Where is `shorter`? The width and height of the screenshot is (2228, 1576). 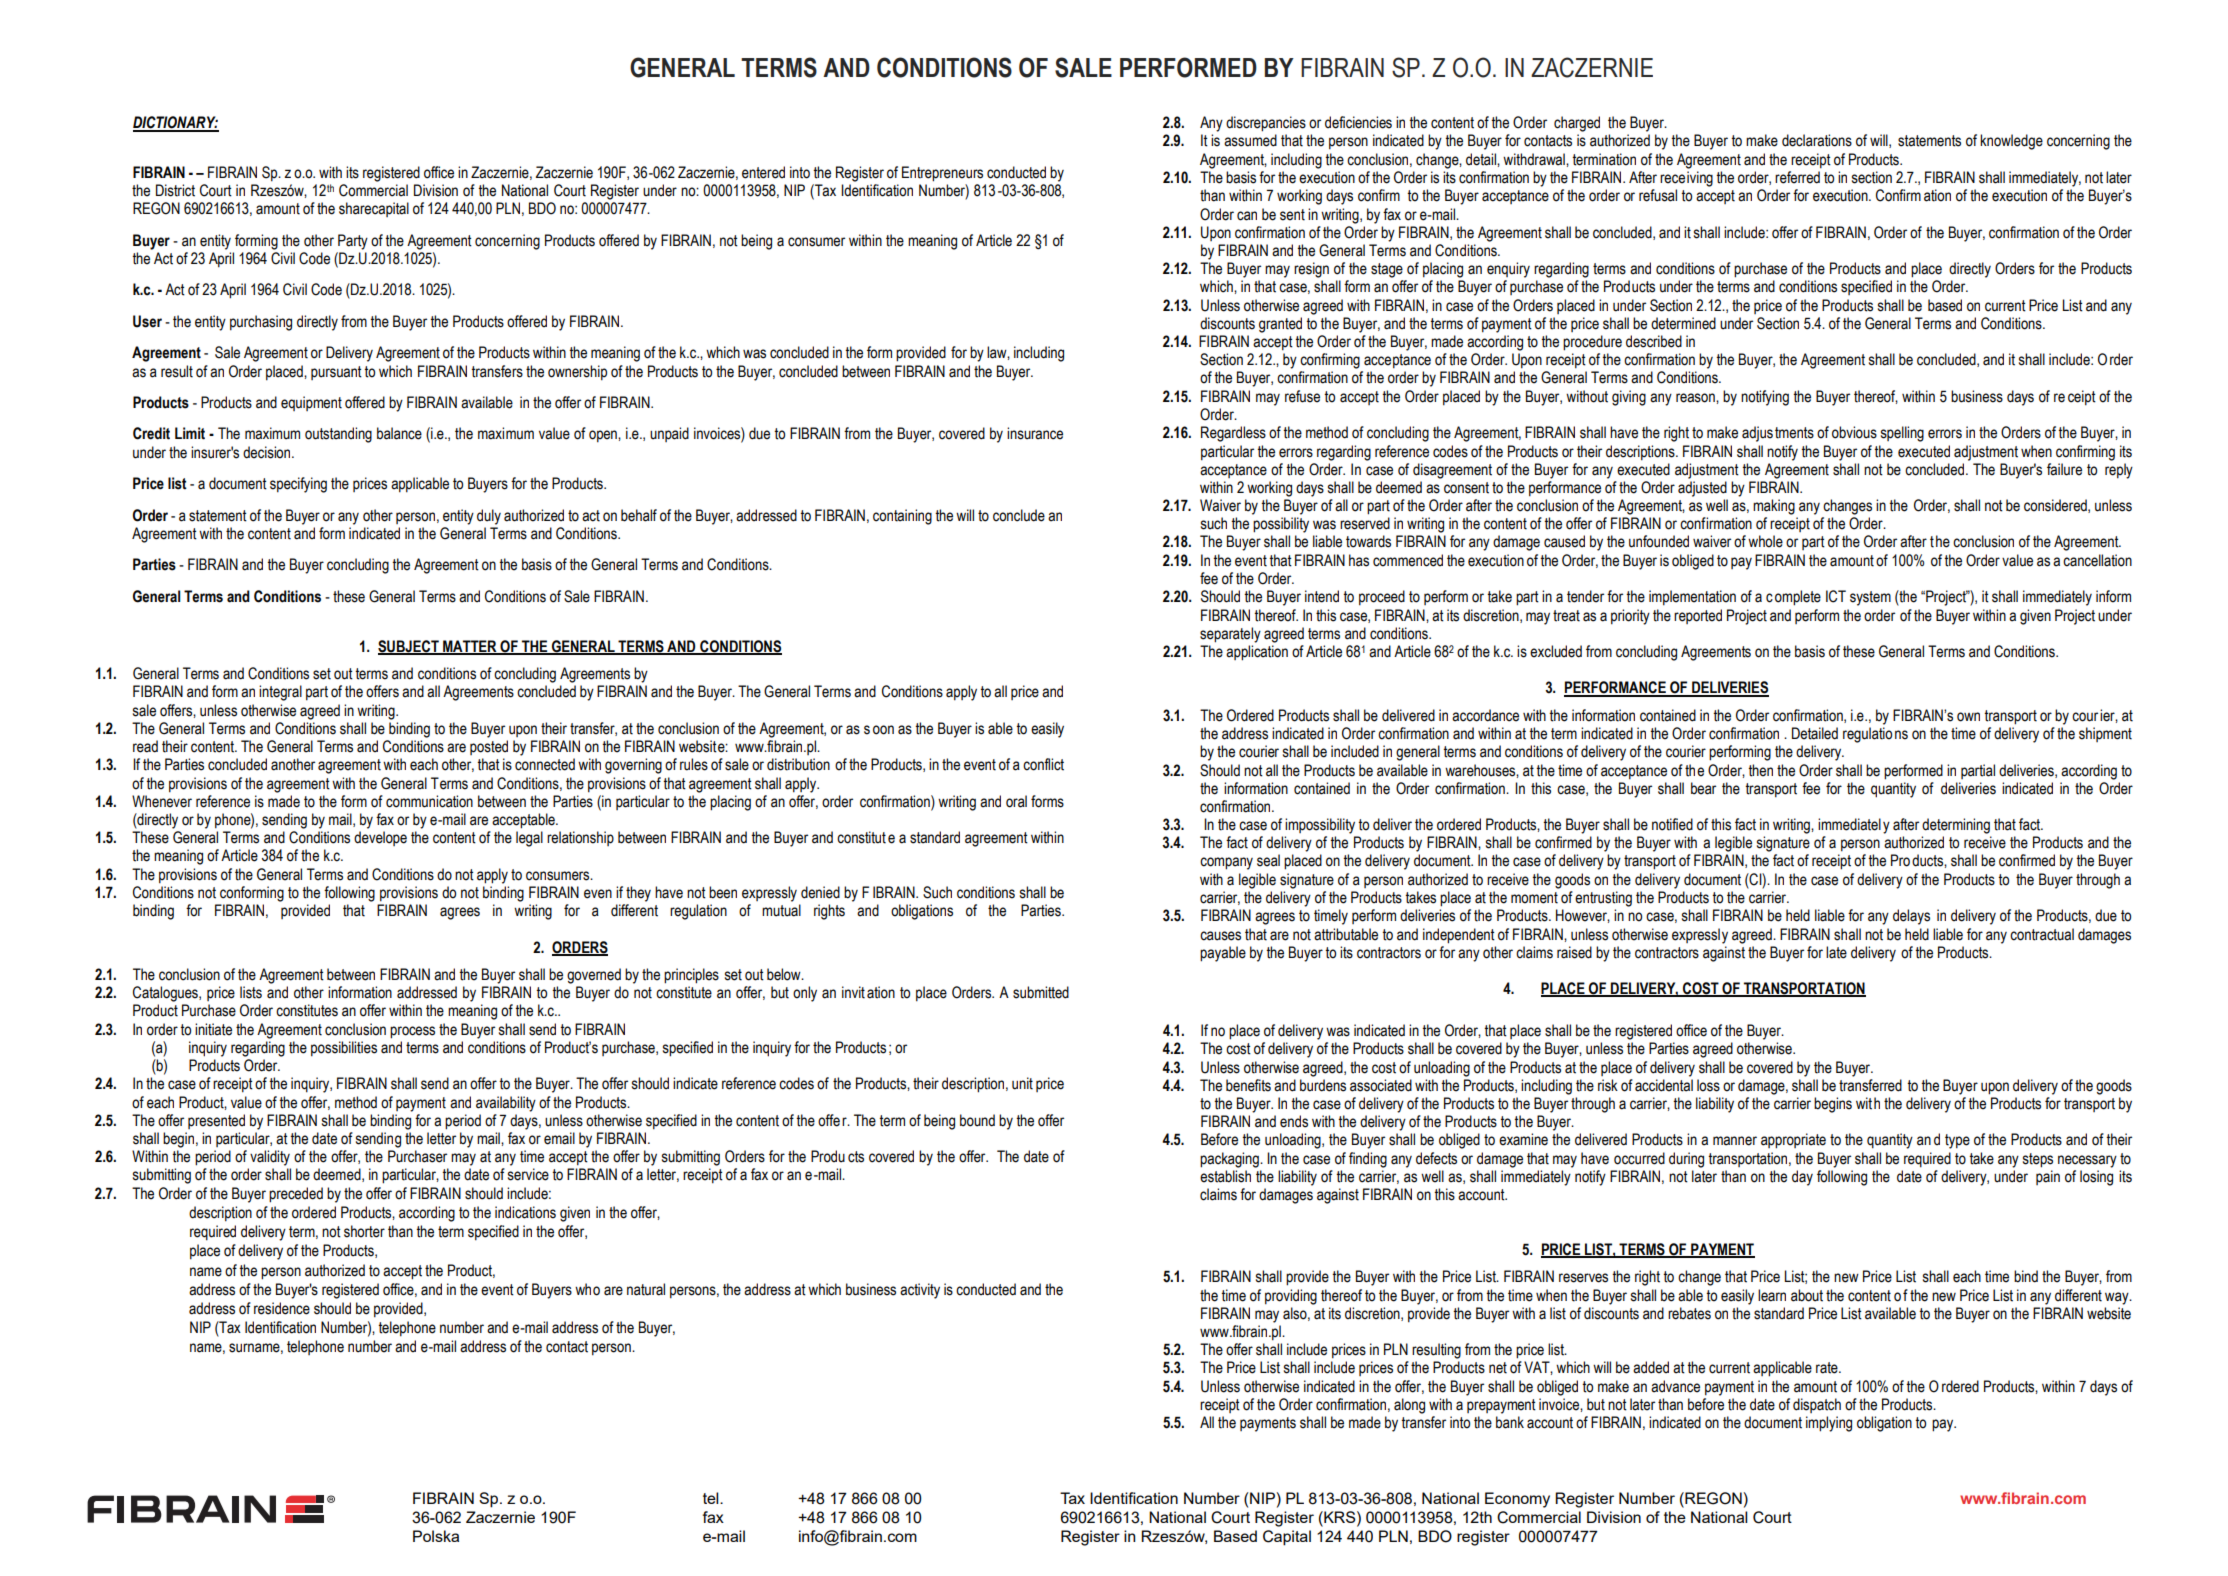
shorter is located at coordinates (364, 1231).
